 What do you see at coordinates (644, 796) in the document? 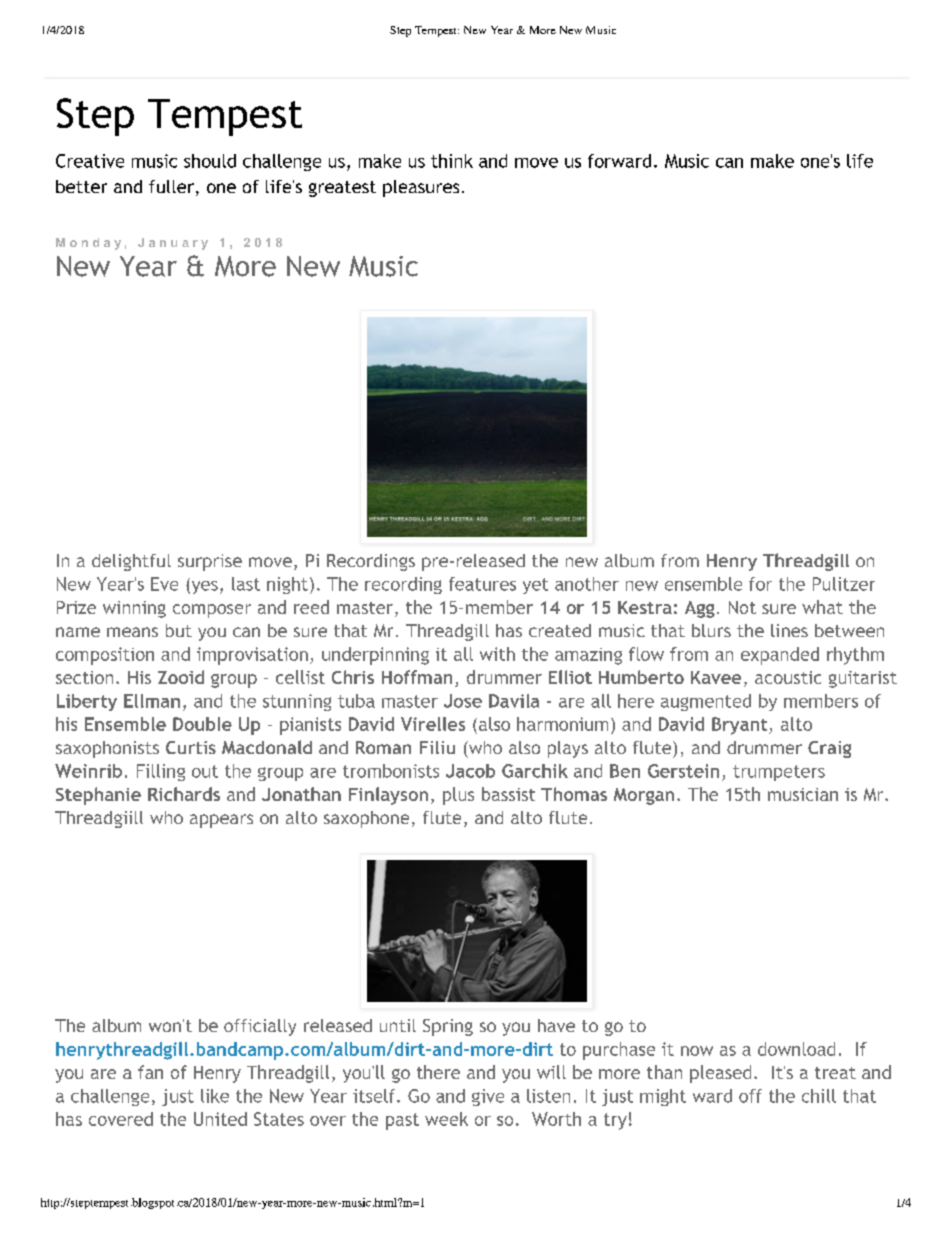
I see `Morgan` at bounding box center [644, 796].
